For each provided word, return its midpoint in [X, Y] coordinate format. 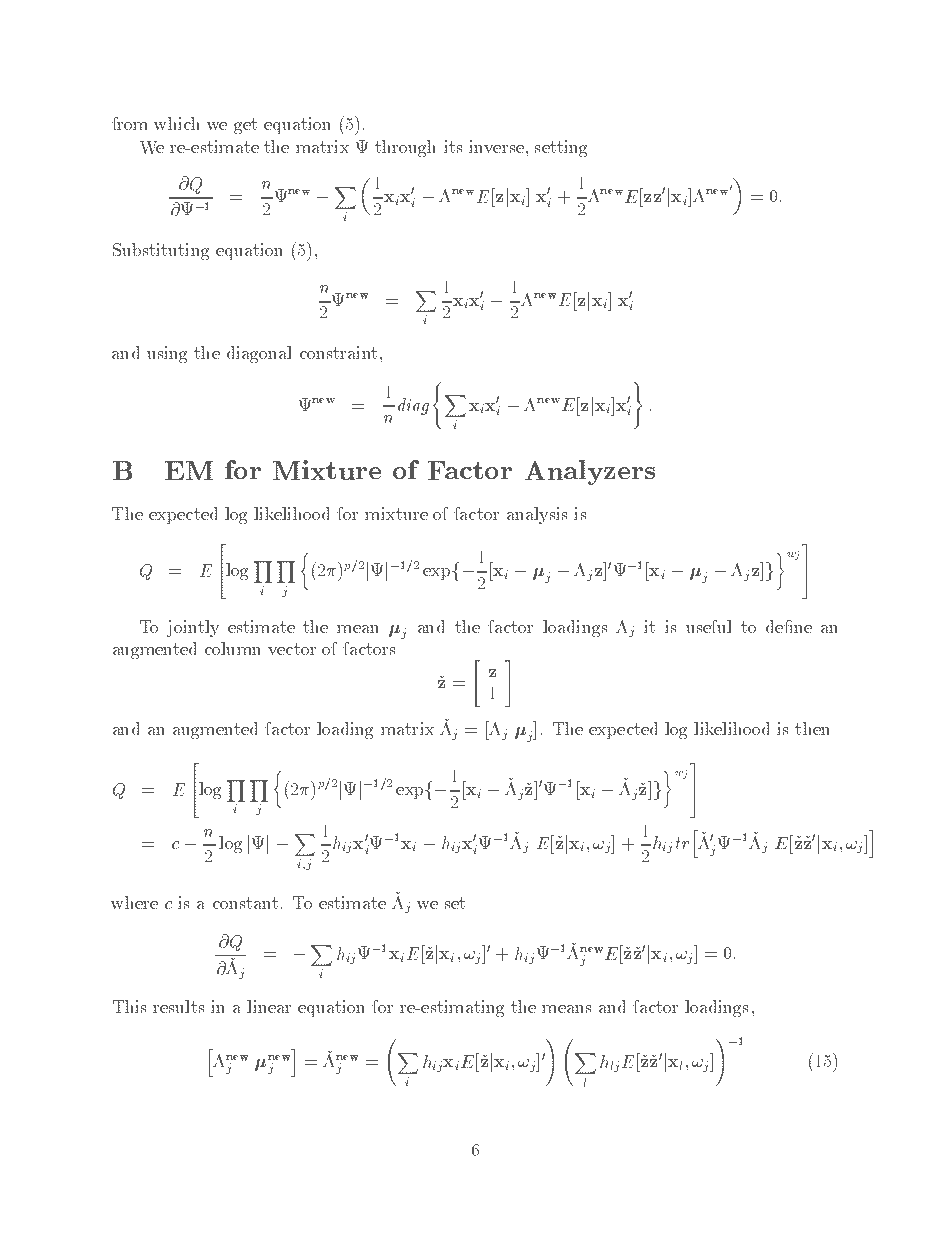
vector [292, 649]
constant [245, 903]
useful [709, 626]
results [178, 1006]
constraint [338, 352]
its [453, 146]
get [245, 126]
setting [561, 148]
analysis [537, 515]
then [812, 728]
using [167, 354]
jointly [193, 628]
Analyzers [590, 472]
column [233, 648]
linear [269, 1006]
